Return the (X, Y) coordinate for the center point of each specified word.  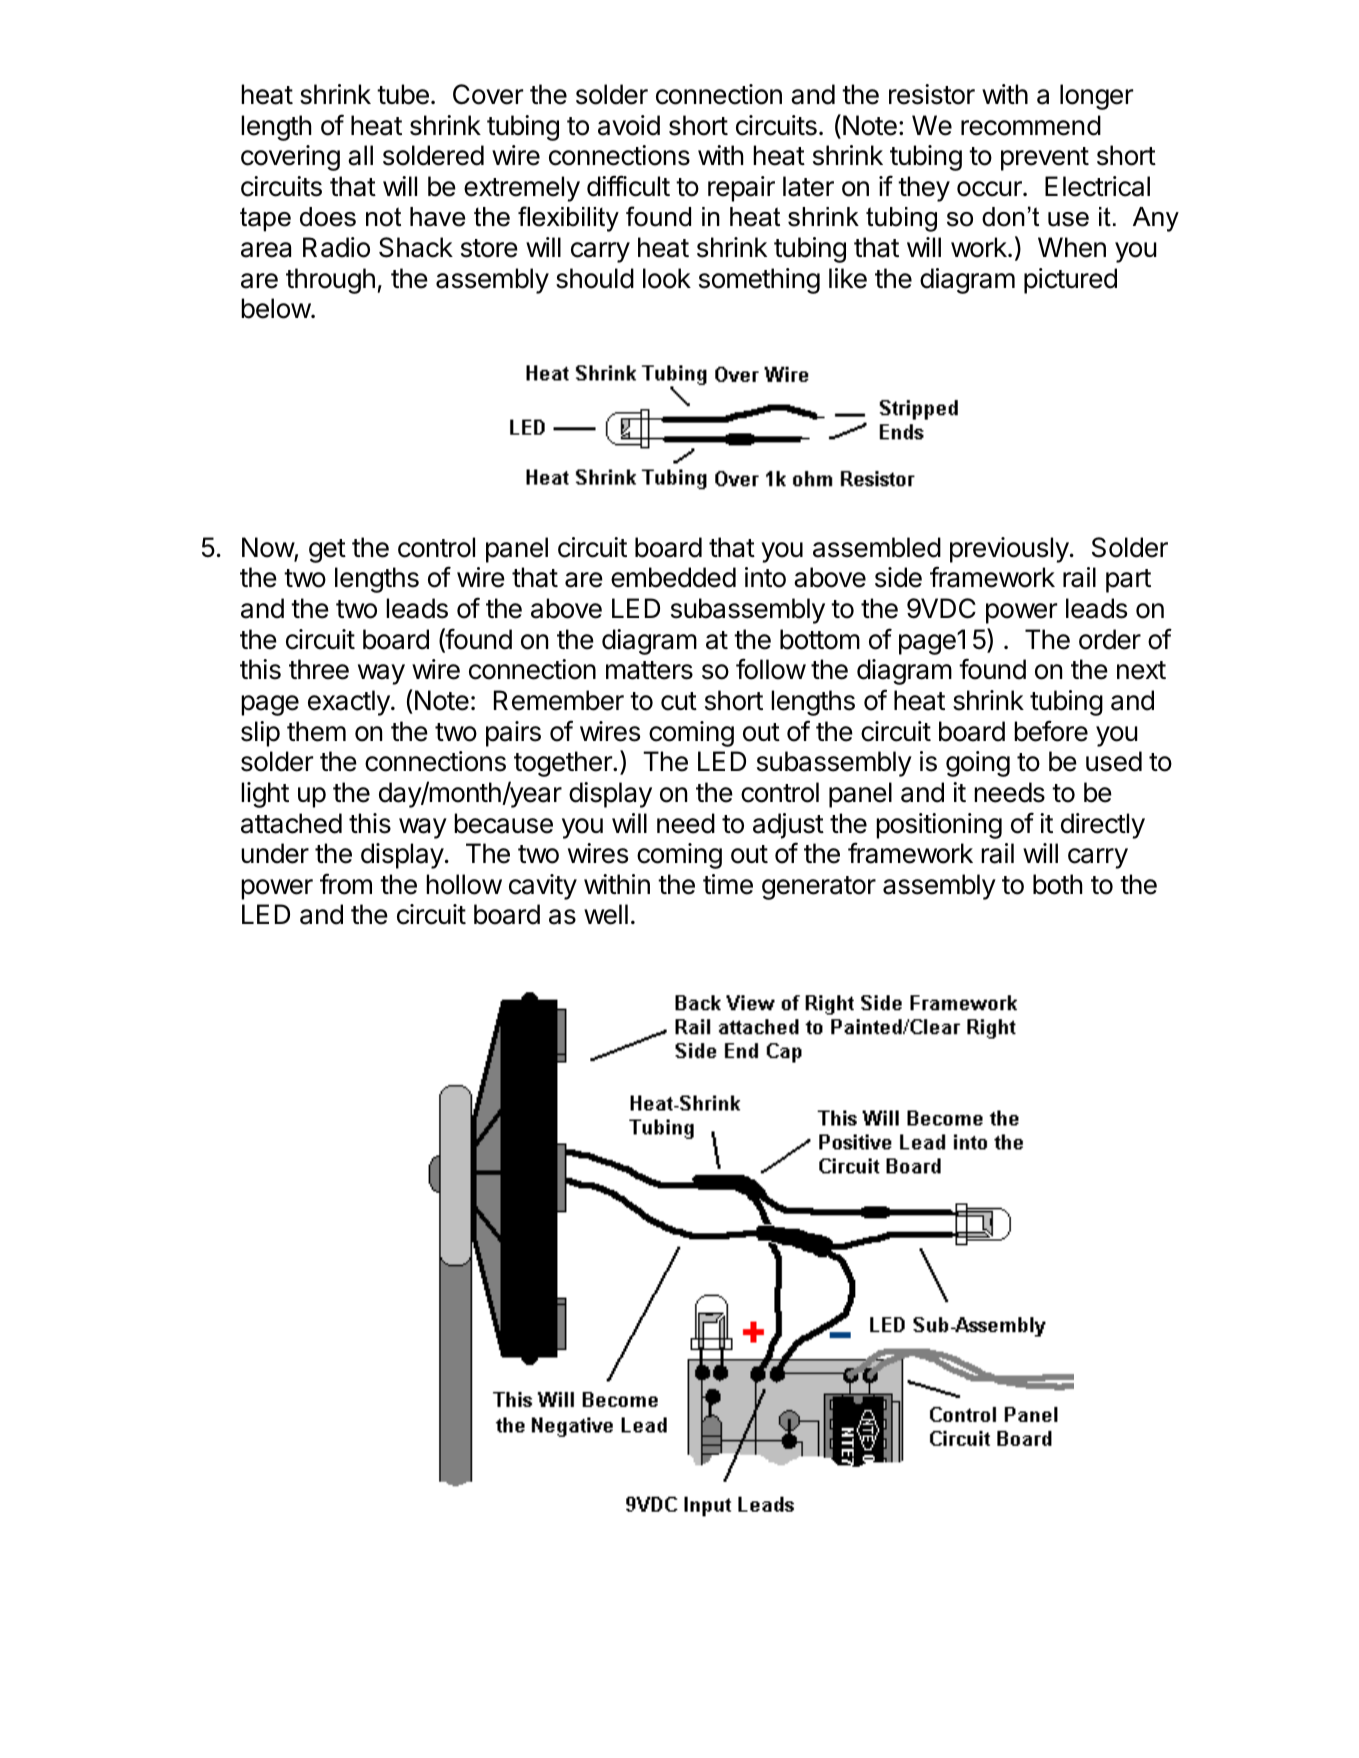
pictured (1070, 281)
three (319, 669)
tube (403, 94)
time (728, 884)
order (1110, 639)
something (759, 281)
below (276, 308)
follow (771, 669)
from (346, 884)
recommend (1031, 125)
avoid (629, 125)
